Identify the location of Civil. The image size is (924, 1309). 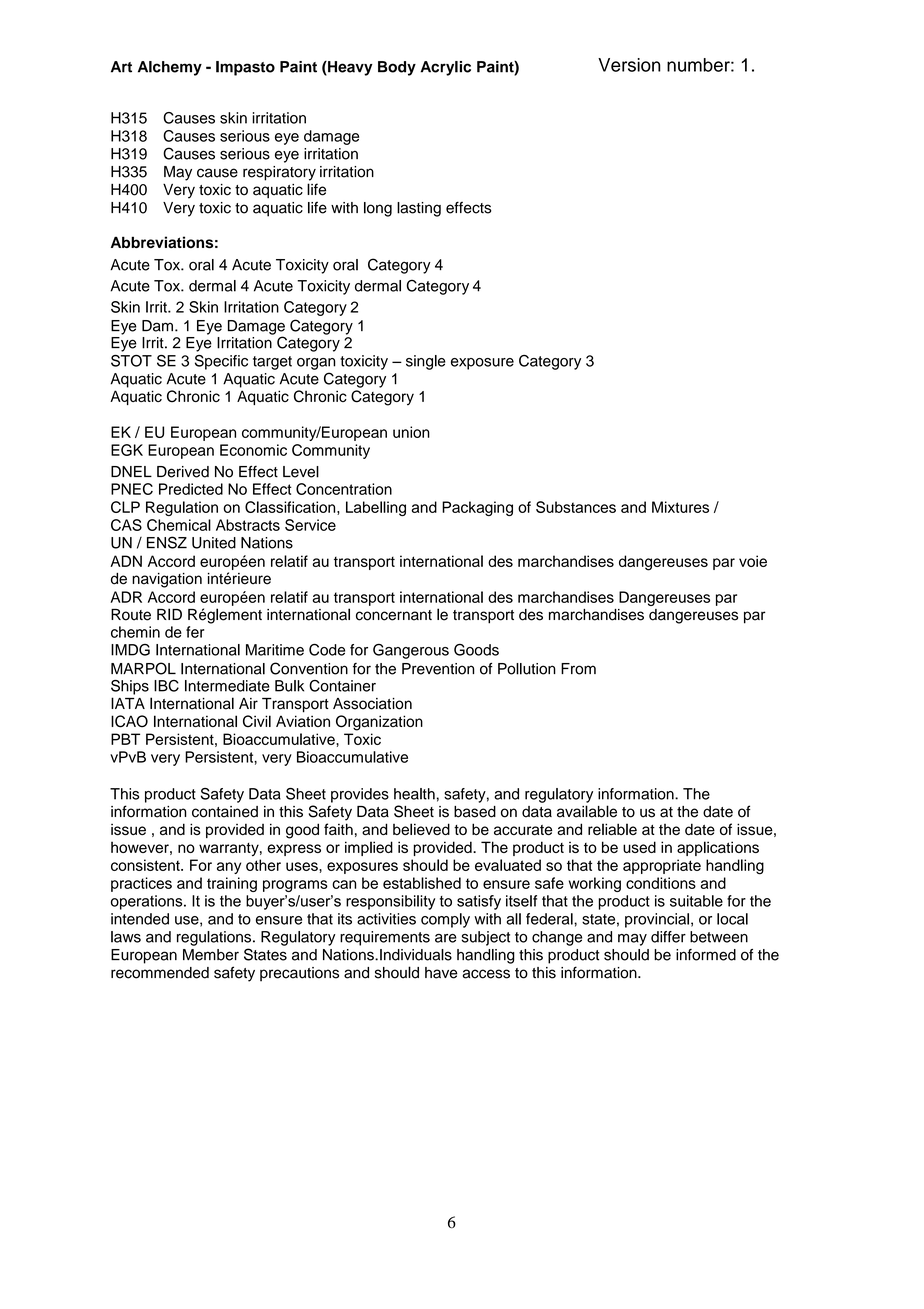
(257, 721).
